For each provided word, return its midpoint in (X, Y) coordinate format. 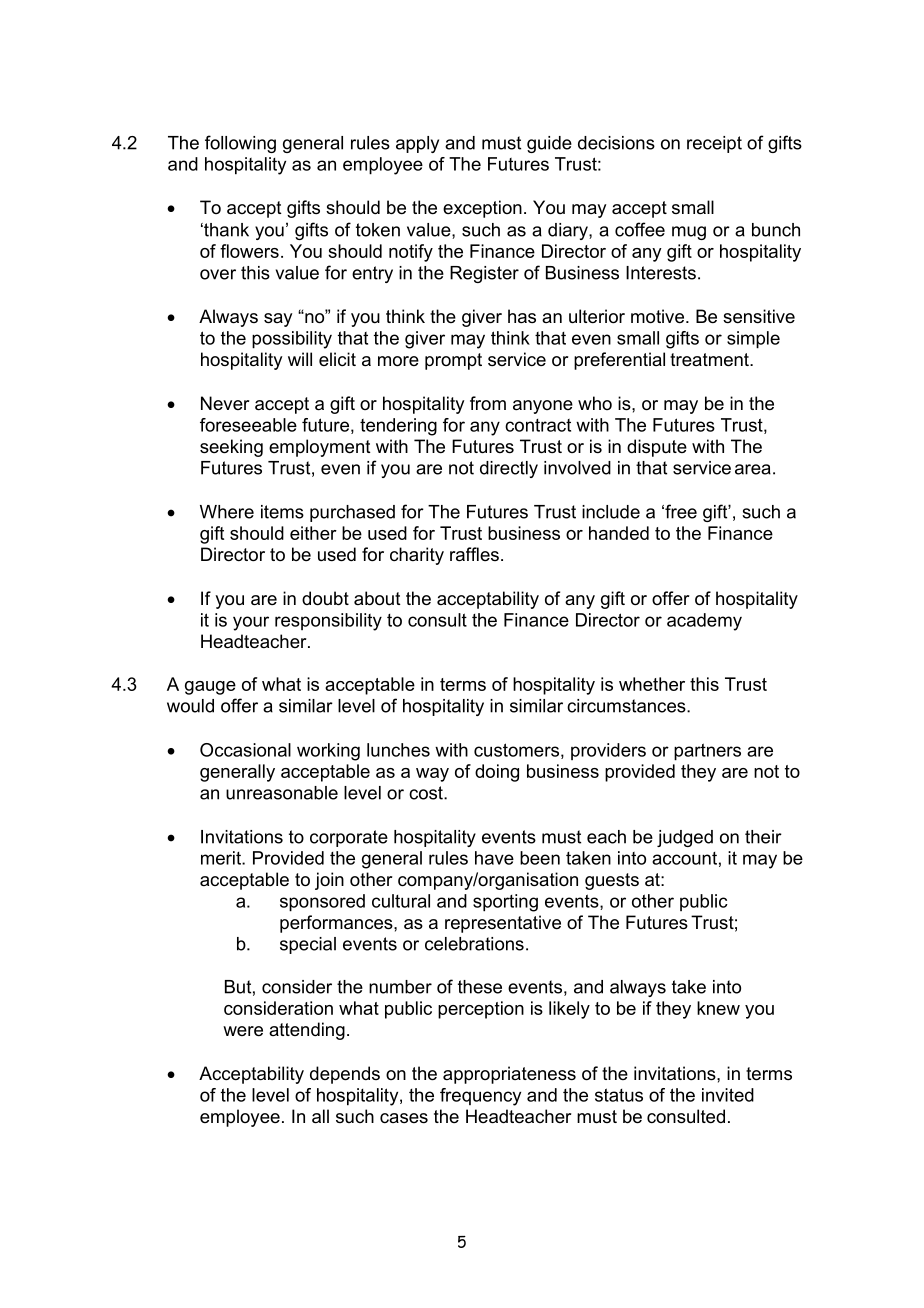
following (240, 144)
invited (728, 1095)
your (251, 623)
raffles (474, 554)
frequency (480, 1097)
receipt (714, 144)
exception (482, 209)
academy (704, 622)
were (243, 1031)
